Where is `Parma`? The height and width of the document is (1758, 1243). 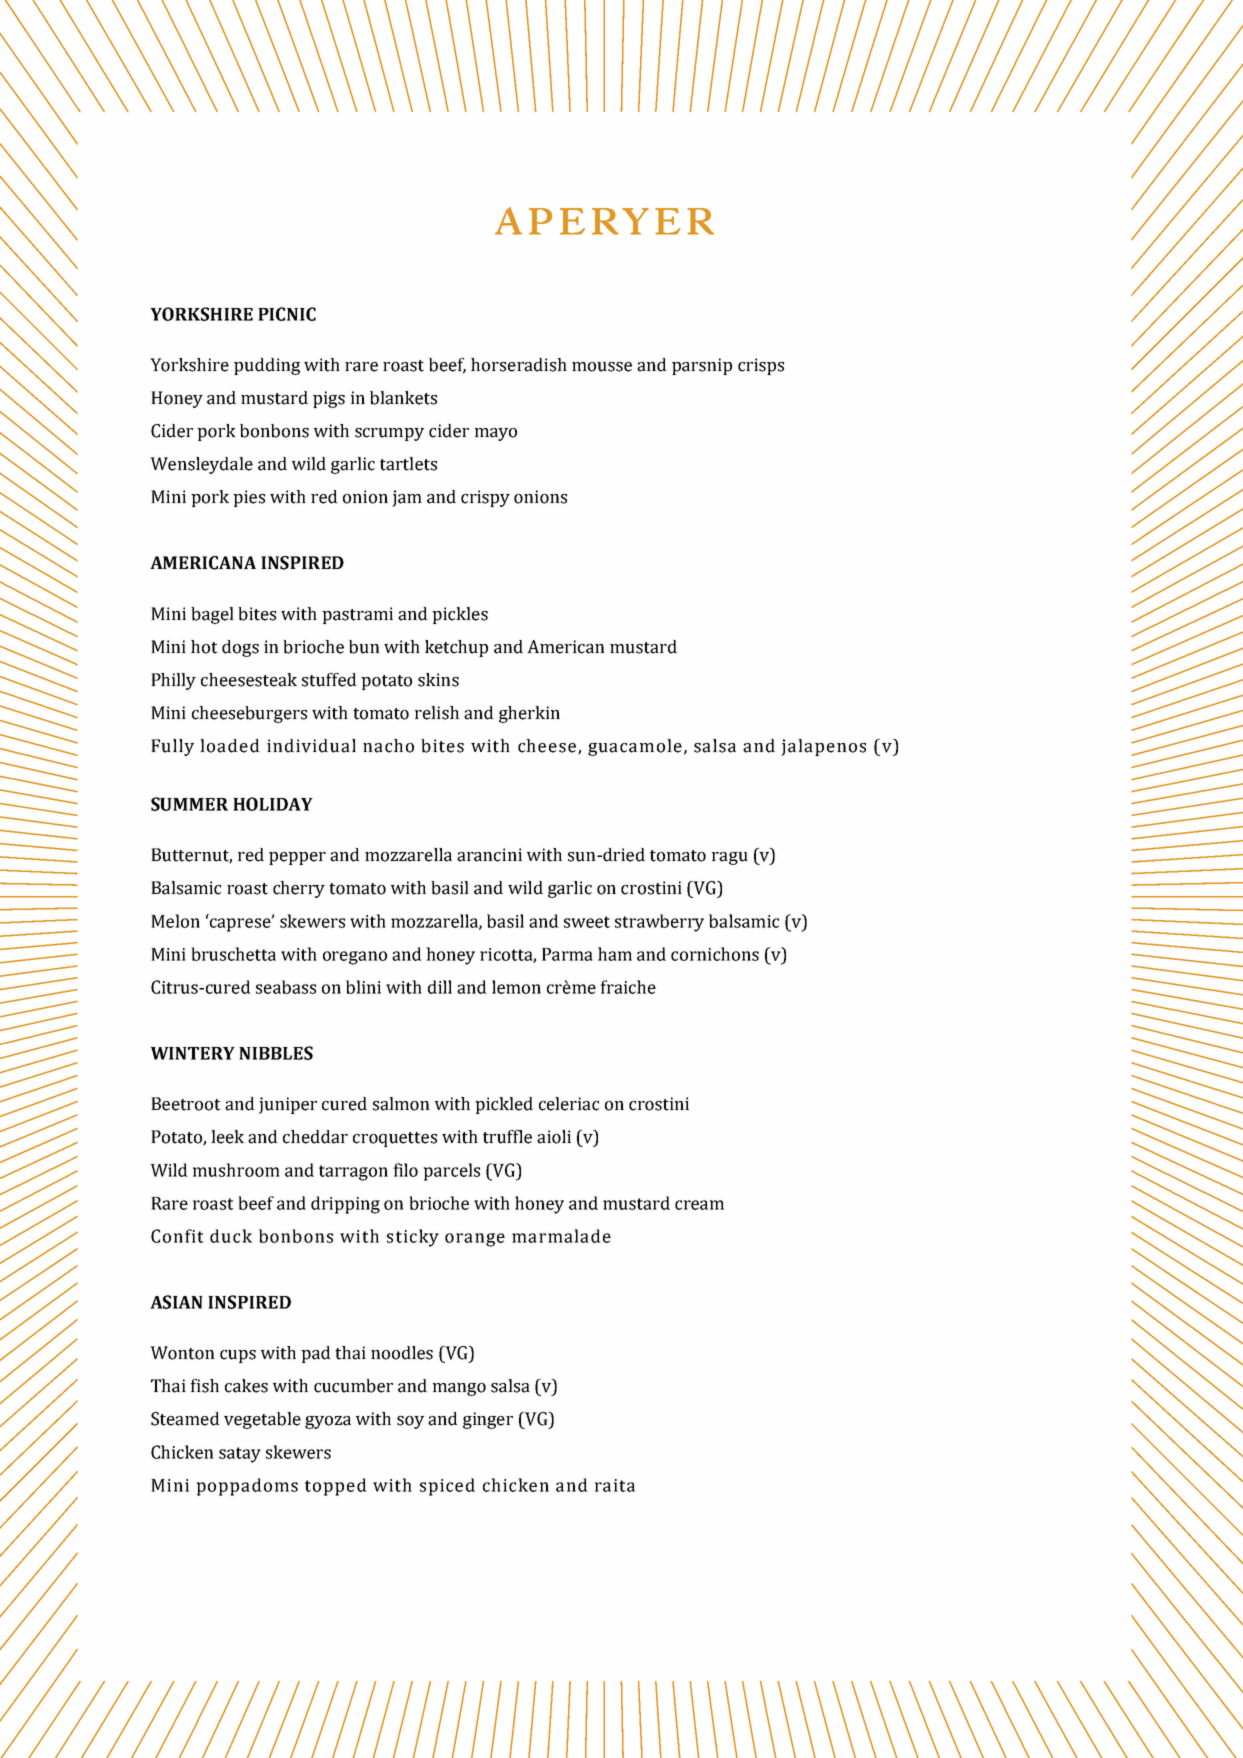
Parma is located at coordinates (567, 954).
